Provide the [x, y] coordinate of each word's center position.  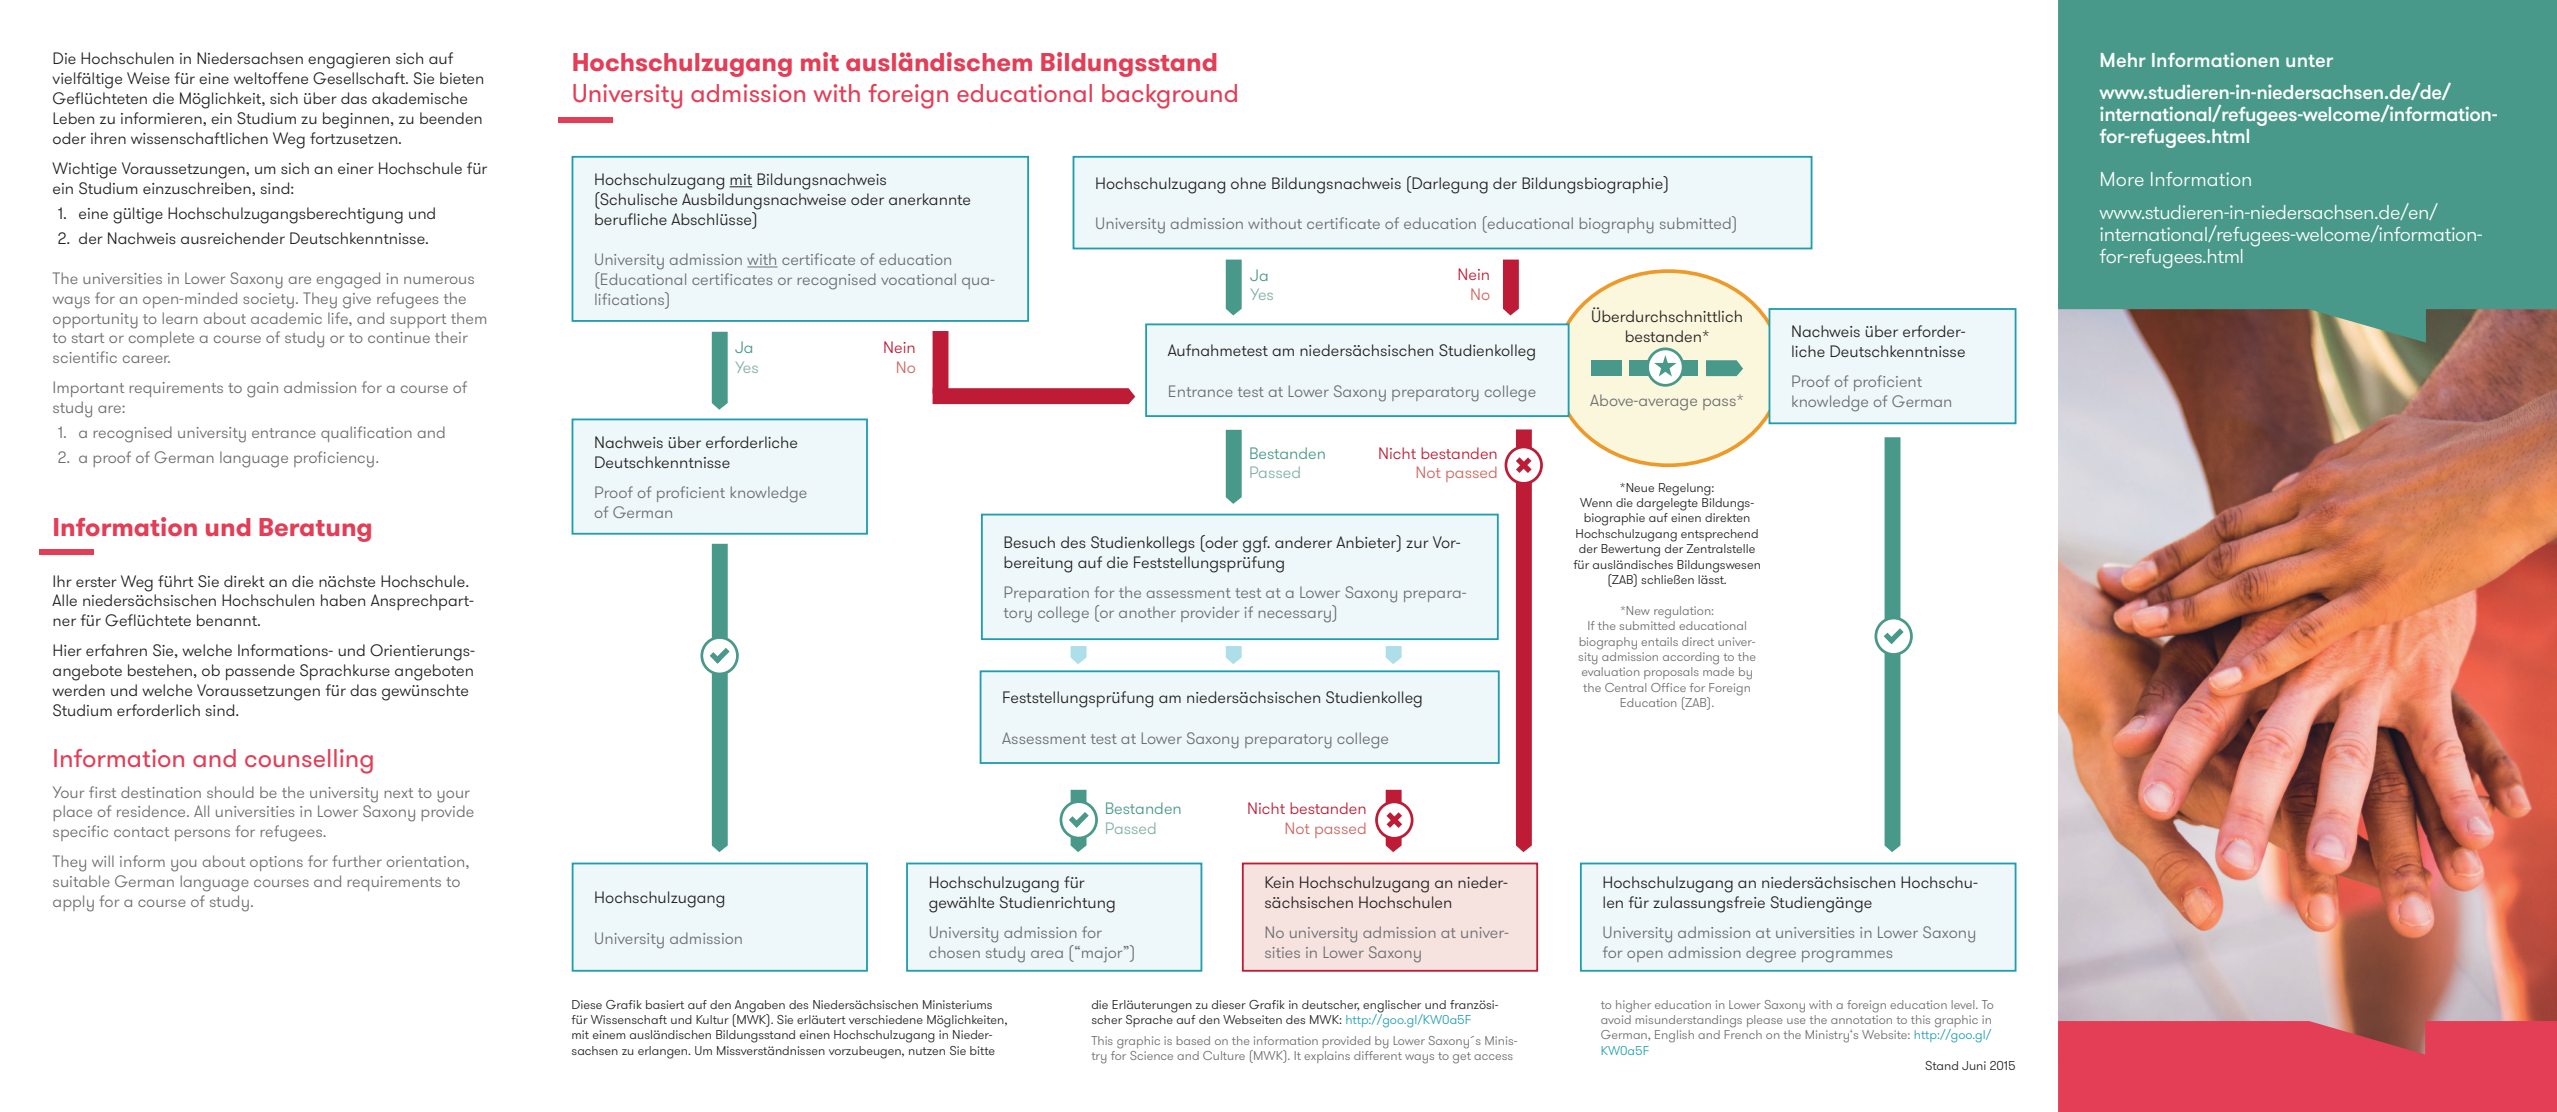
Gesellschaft [360, 78]
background [1169, 96]
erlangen [664, 1052]
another [1147, 612]
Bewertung [1630, 550]
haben [343, 600]
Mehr [2123, 60]
